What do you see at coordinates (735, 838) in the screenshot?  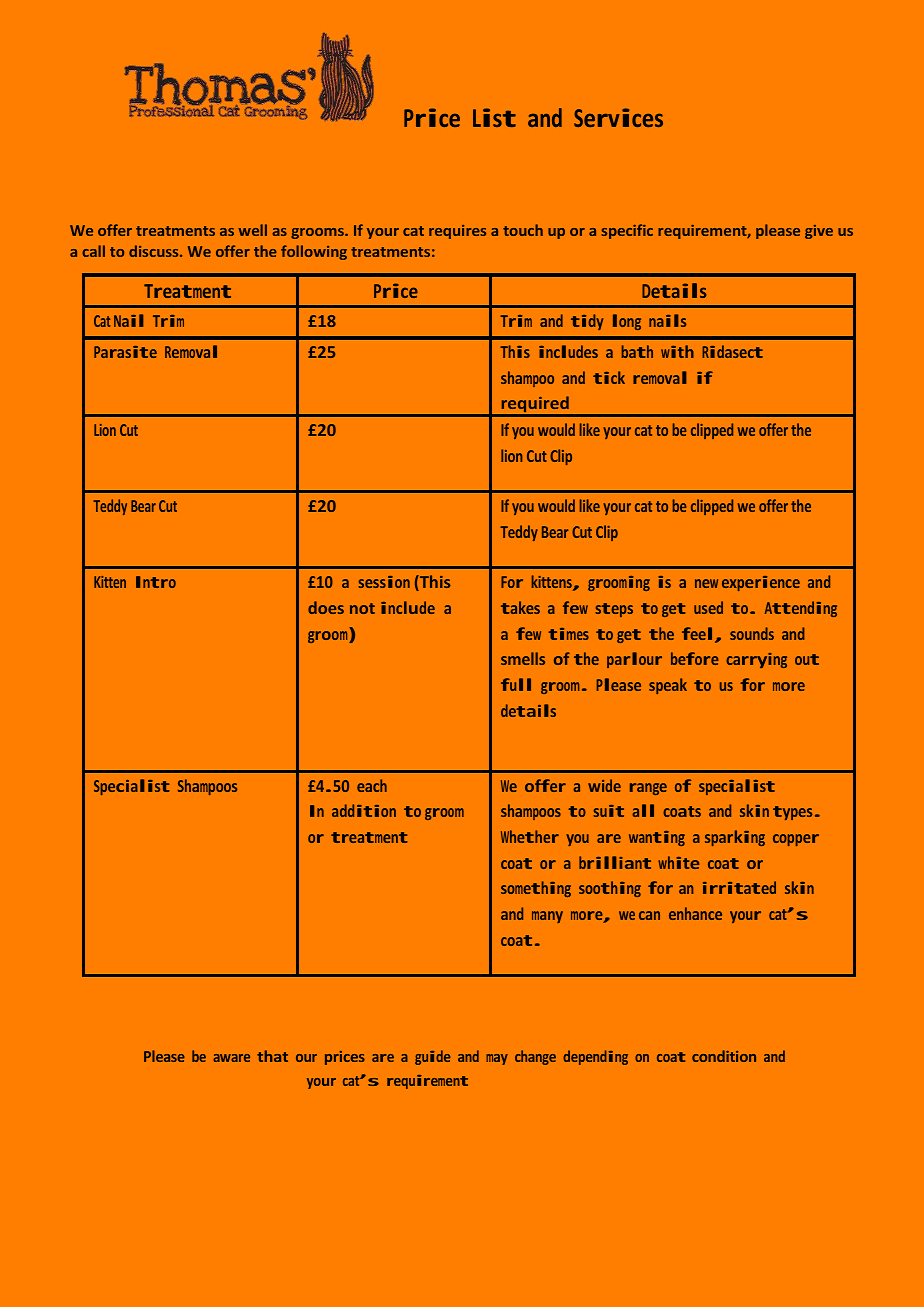 I see `sparking` at bounding box center [735, 838].
